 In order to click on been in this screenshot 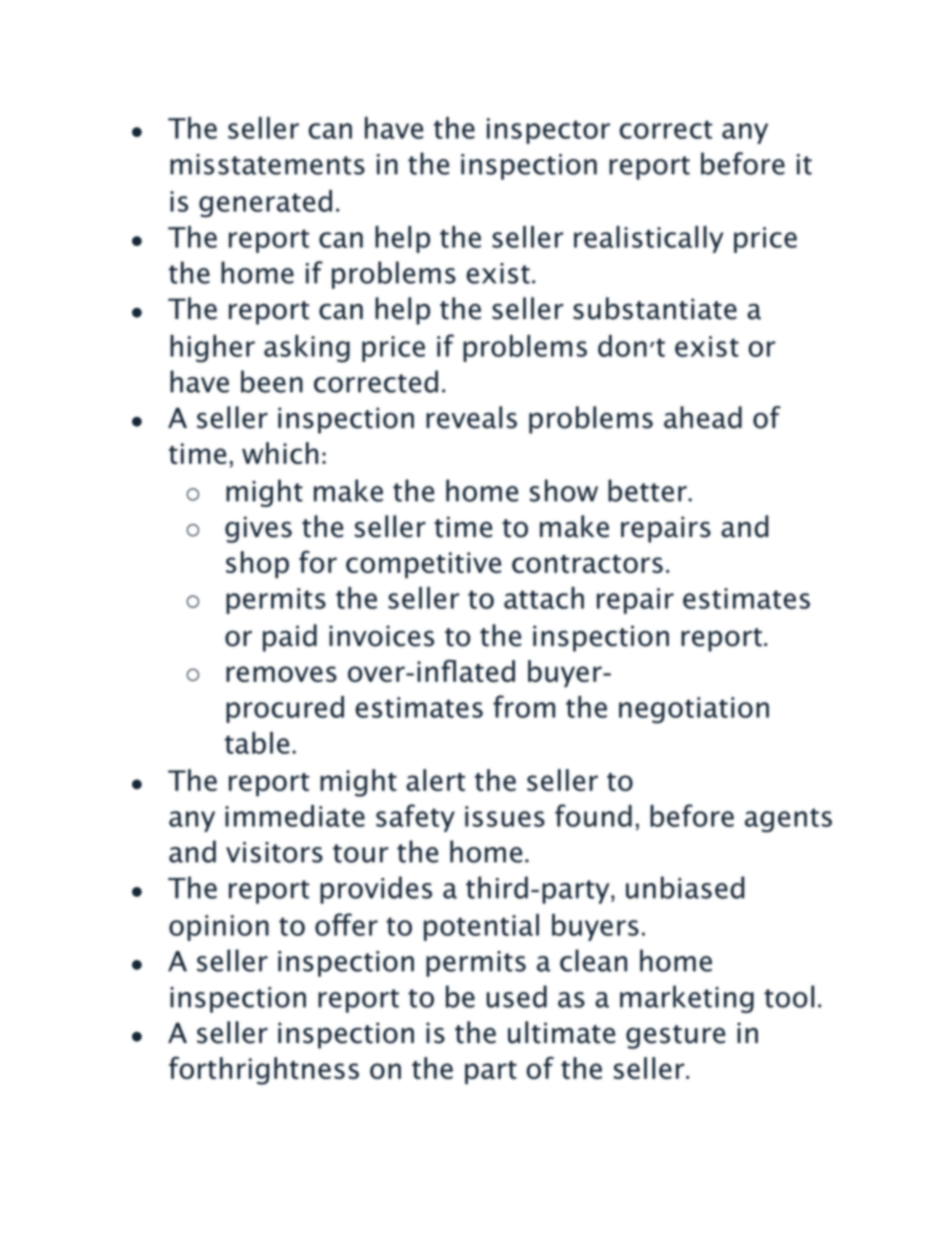, I will do `click(272, 381)`.
